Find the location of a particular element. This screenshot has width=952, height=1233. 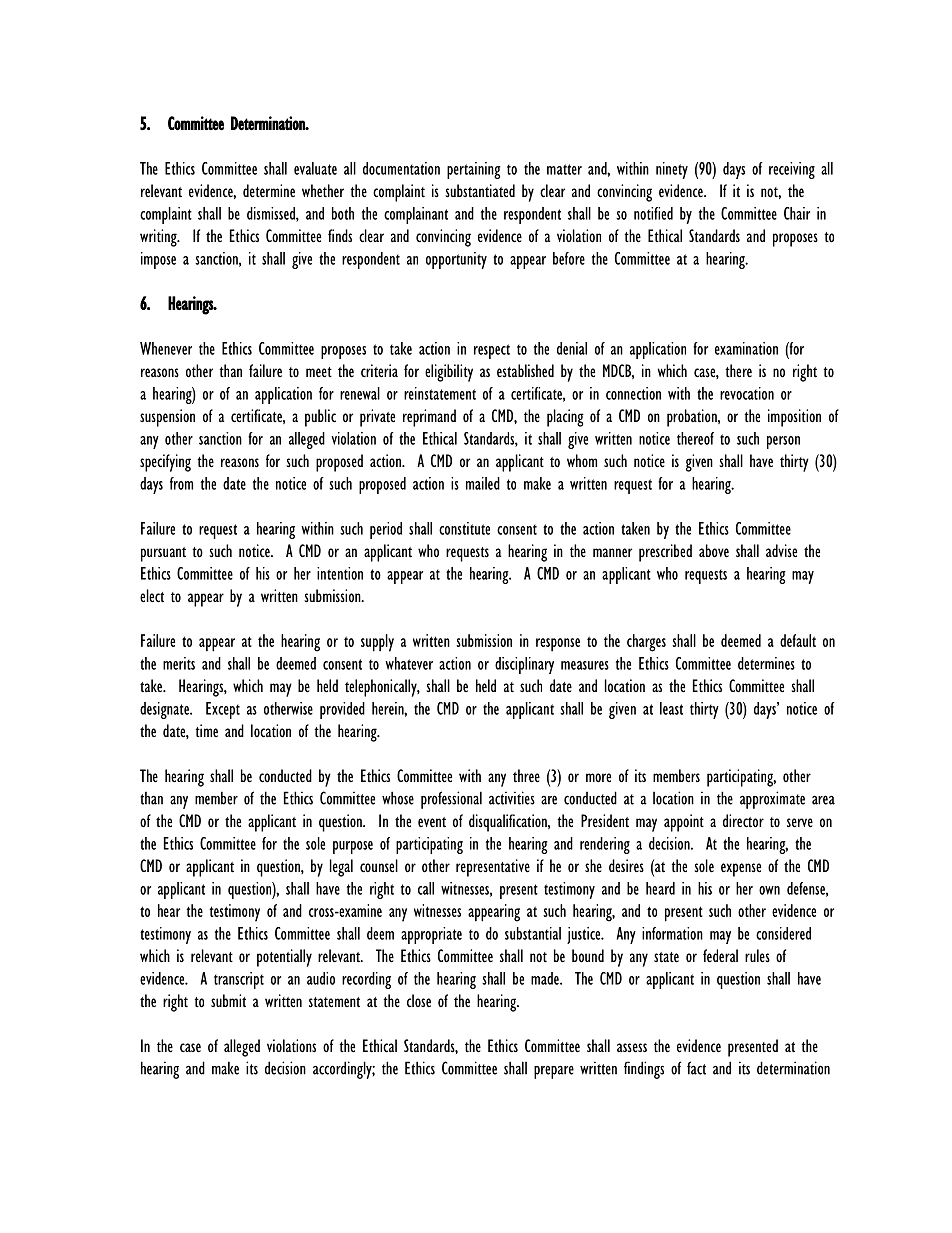

submit is located at coordinates (228, 1000).
